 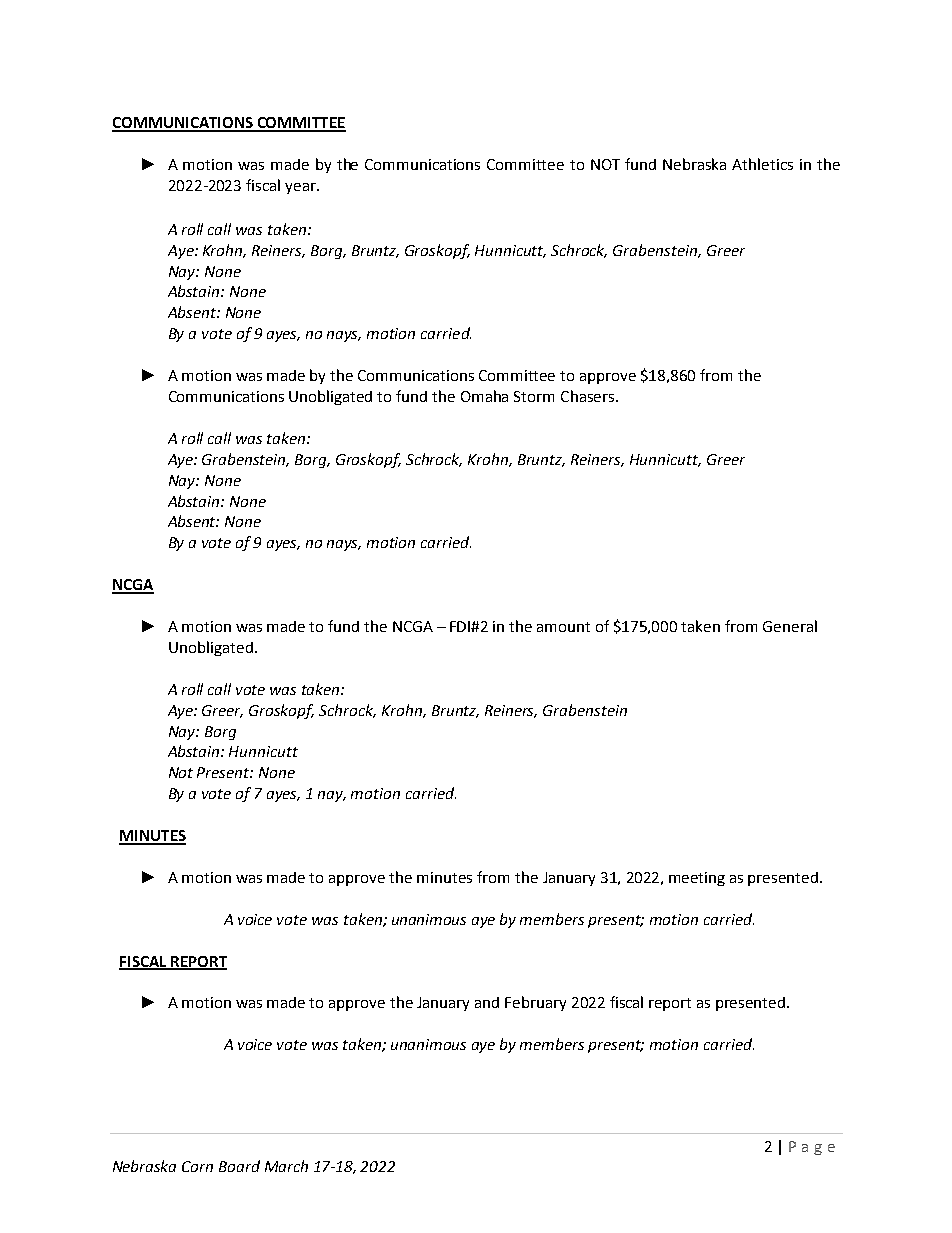 What do you see at coordinates (484, 396) in the page?
I see `Omaha` at bounding box center [484, 396].
